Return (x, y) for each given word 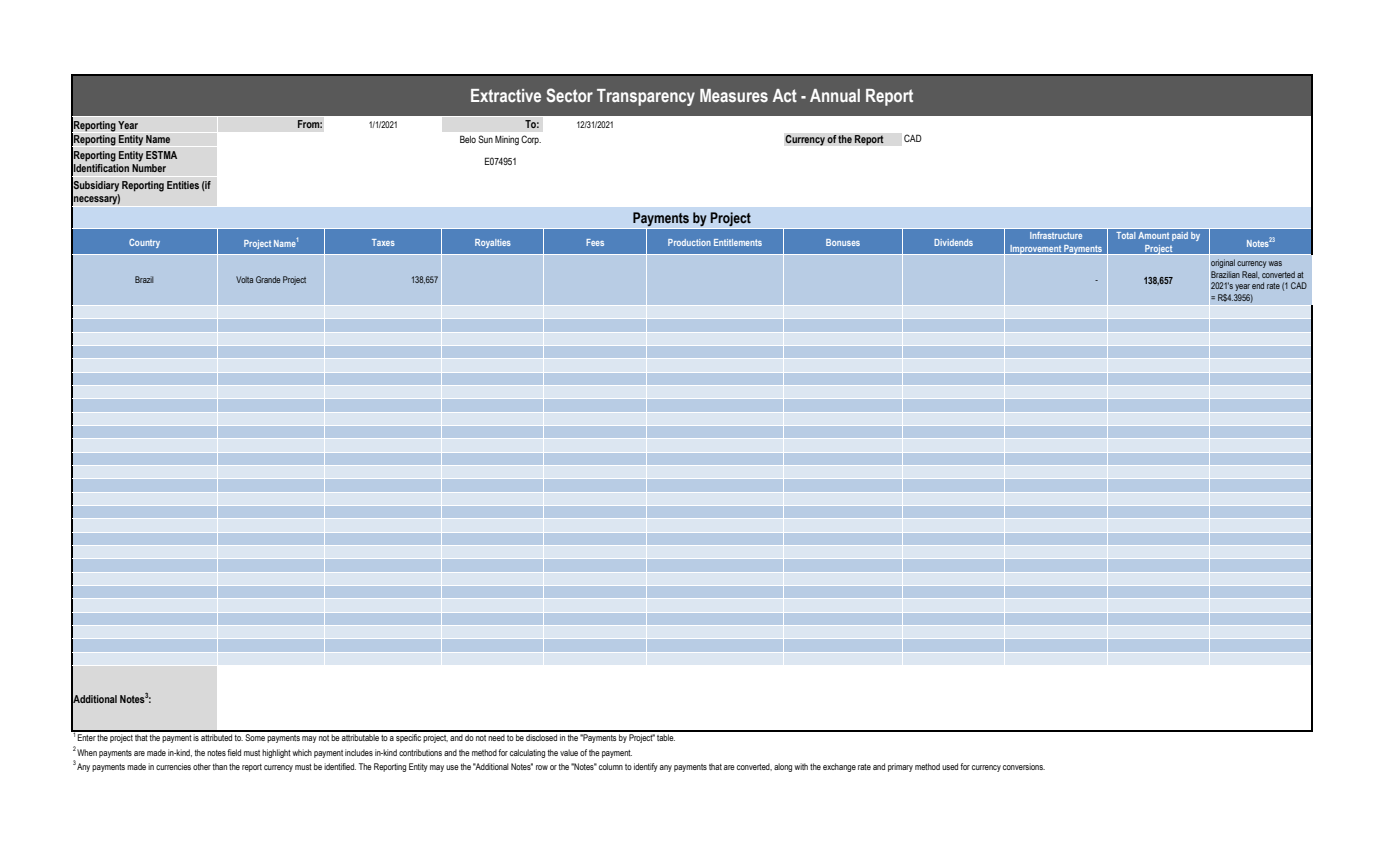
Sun (485, 139)
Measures (734, 95)
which (302, 752)
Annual (835, 95)
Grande (268, 279)
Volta (244, 279)
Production (689, 242)
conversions (1024, 766)
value (569, 752)
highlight (276, 753)
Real (1250, 275)
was (1275, 263)
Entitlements (738, 242)
